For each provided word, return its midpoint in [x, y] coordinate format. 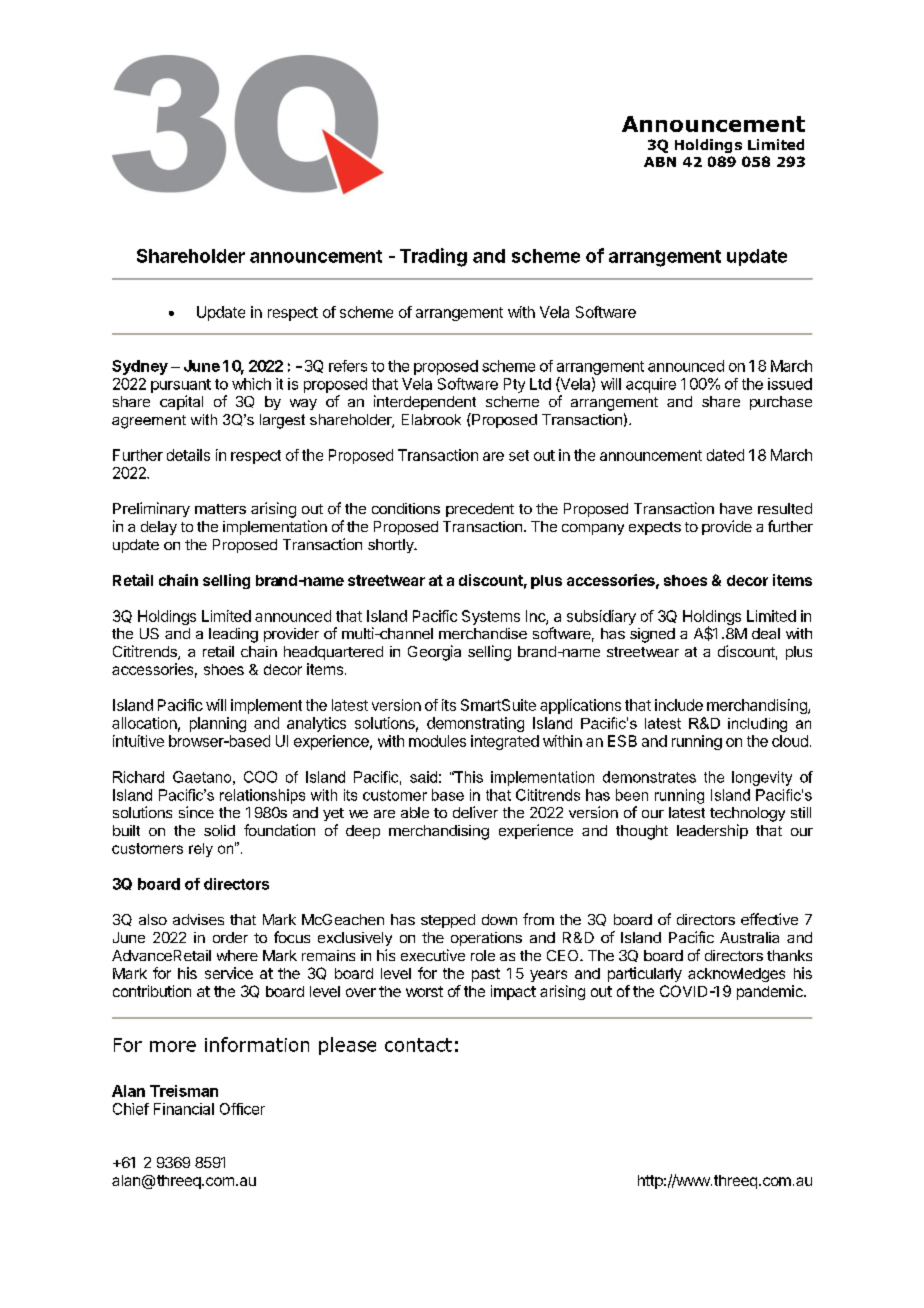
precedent [480, 510]
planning [218, 724]
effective [769, 919]
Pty [514, 385]
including [757, 725]
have [736, 508]
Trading [433, 257]
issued [790, 384]
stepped [448, 921]
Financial [184, 1109]
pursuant [181, 386]
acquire [651, 385]
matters [220, 509]
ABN [660, 162]
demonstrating [475, 724]
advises [198, 919]
